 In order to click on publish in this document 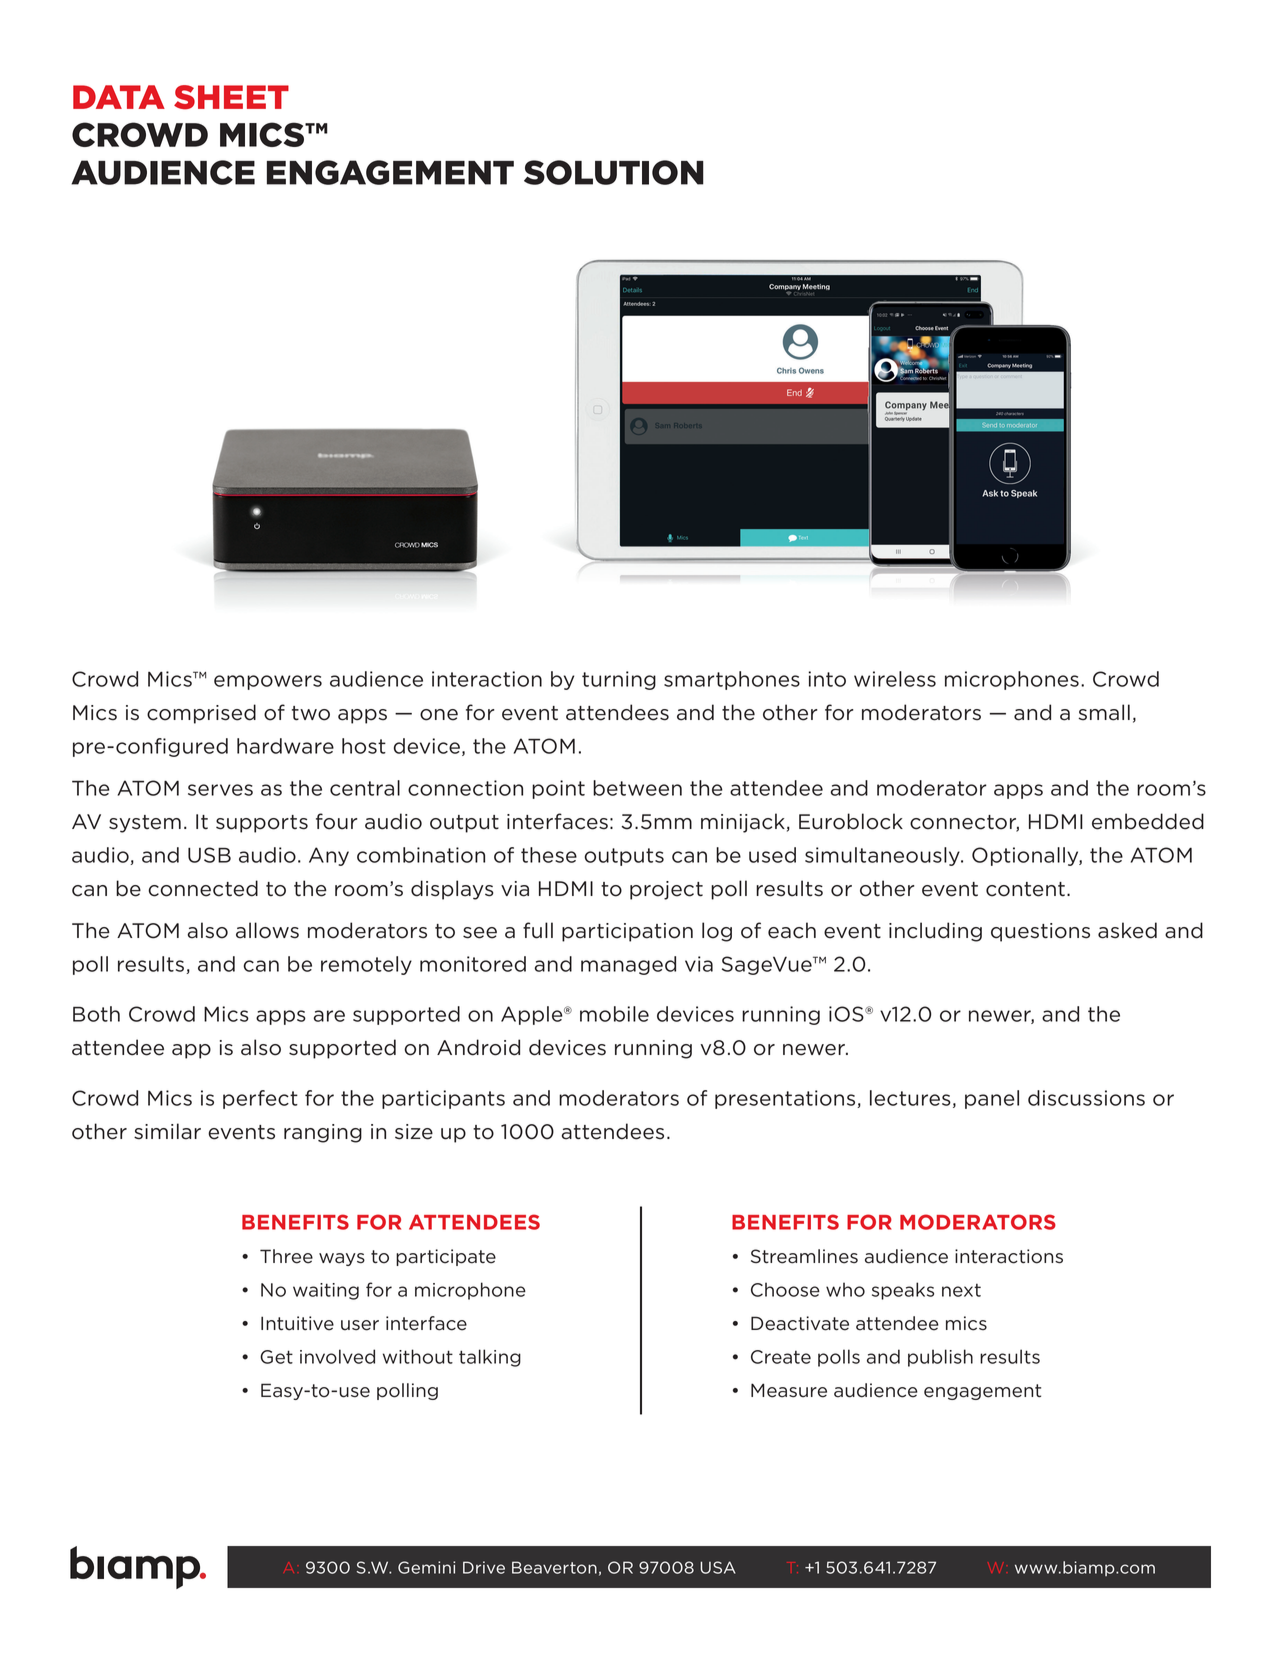, I will do `click(940, 1358)`.
